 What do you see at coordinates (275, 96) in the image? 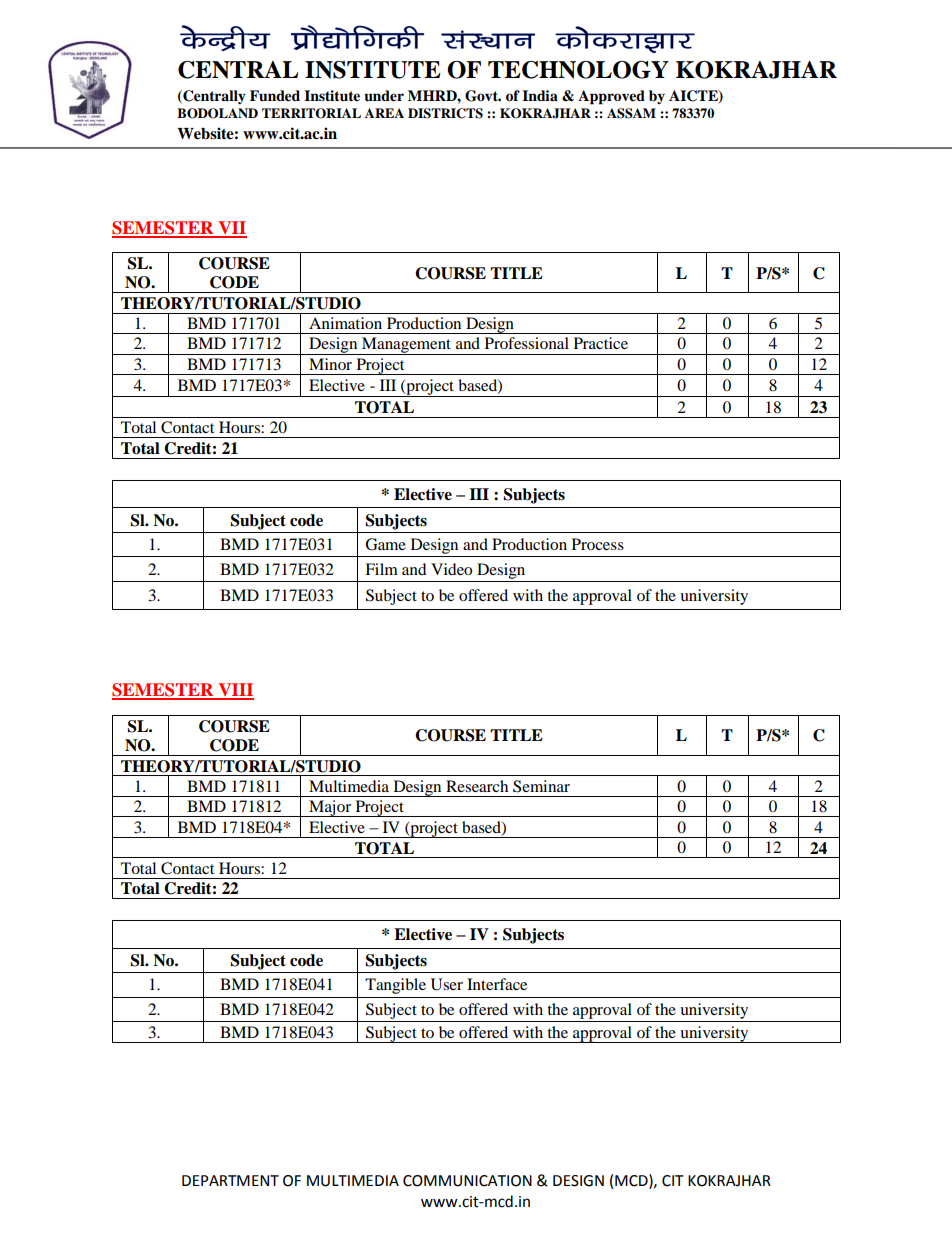
I see `Funded` at bounding box center [275, 96].
